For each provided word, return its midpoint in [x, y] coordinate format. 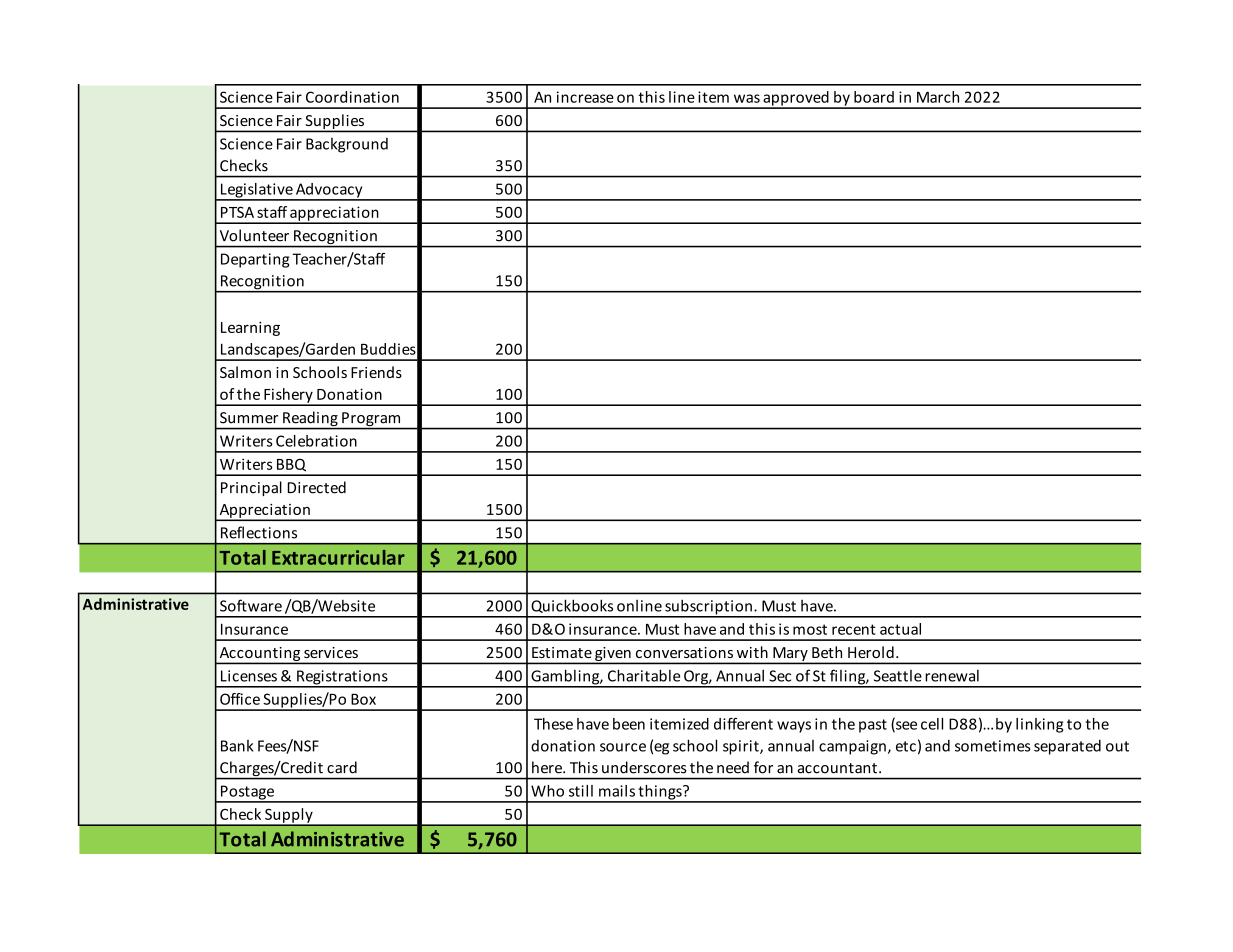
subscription [708, 608]
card [342, 767]
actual [900, 629]
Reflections [259, 532]
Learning [250, 329]
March [938, 97]
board [874, 97]
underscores [644, 767]
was [747, 98]
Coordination [352, 97]
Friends [376, 372]
